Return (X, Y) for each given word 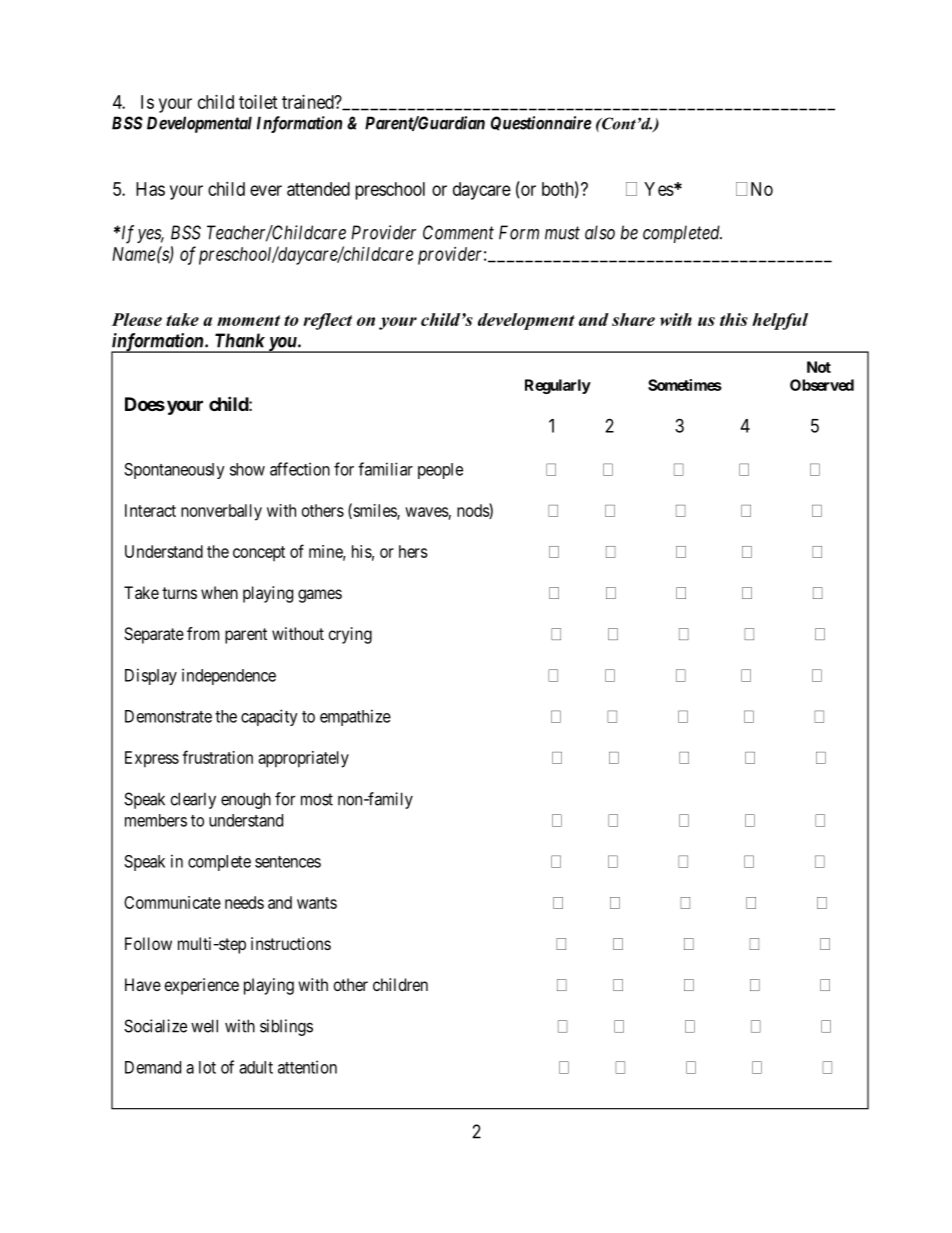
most (317, 799)
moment (248, 320)
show (247, 469)
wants (317, 903)
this (734, 319)
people (440, 471)
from (203, 633)
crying (350, 635)
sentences (288, 862)
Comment (458, 232)
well (204, 1026)
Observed (822, 385)
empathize (355, 717)
